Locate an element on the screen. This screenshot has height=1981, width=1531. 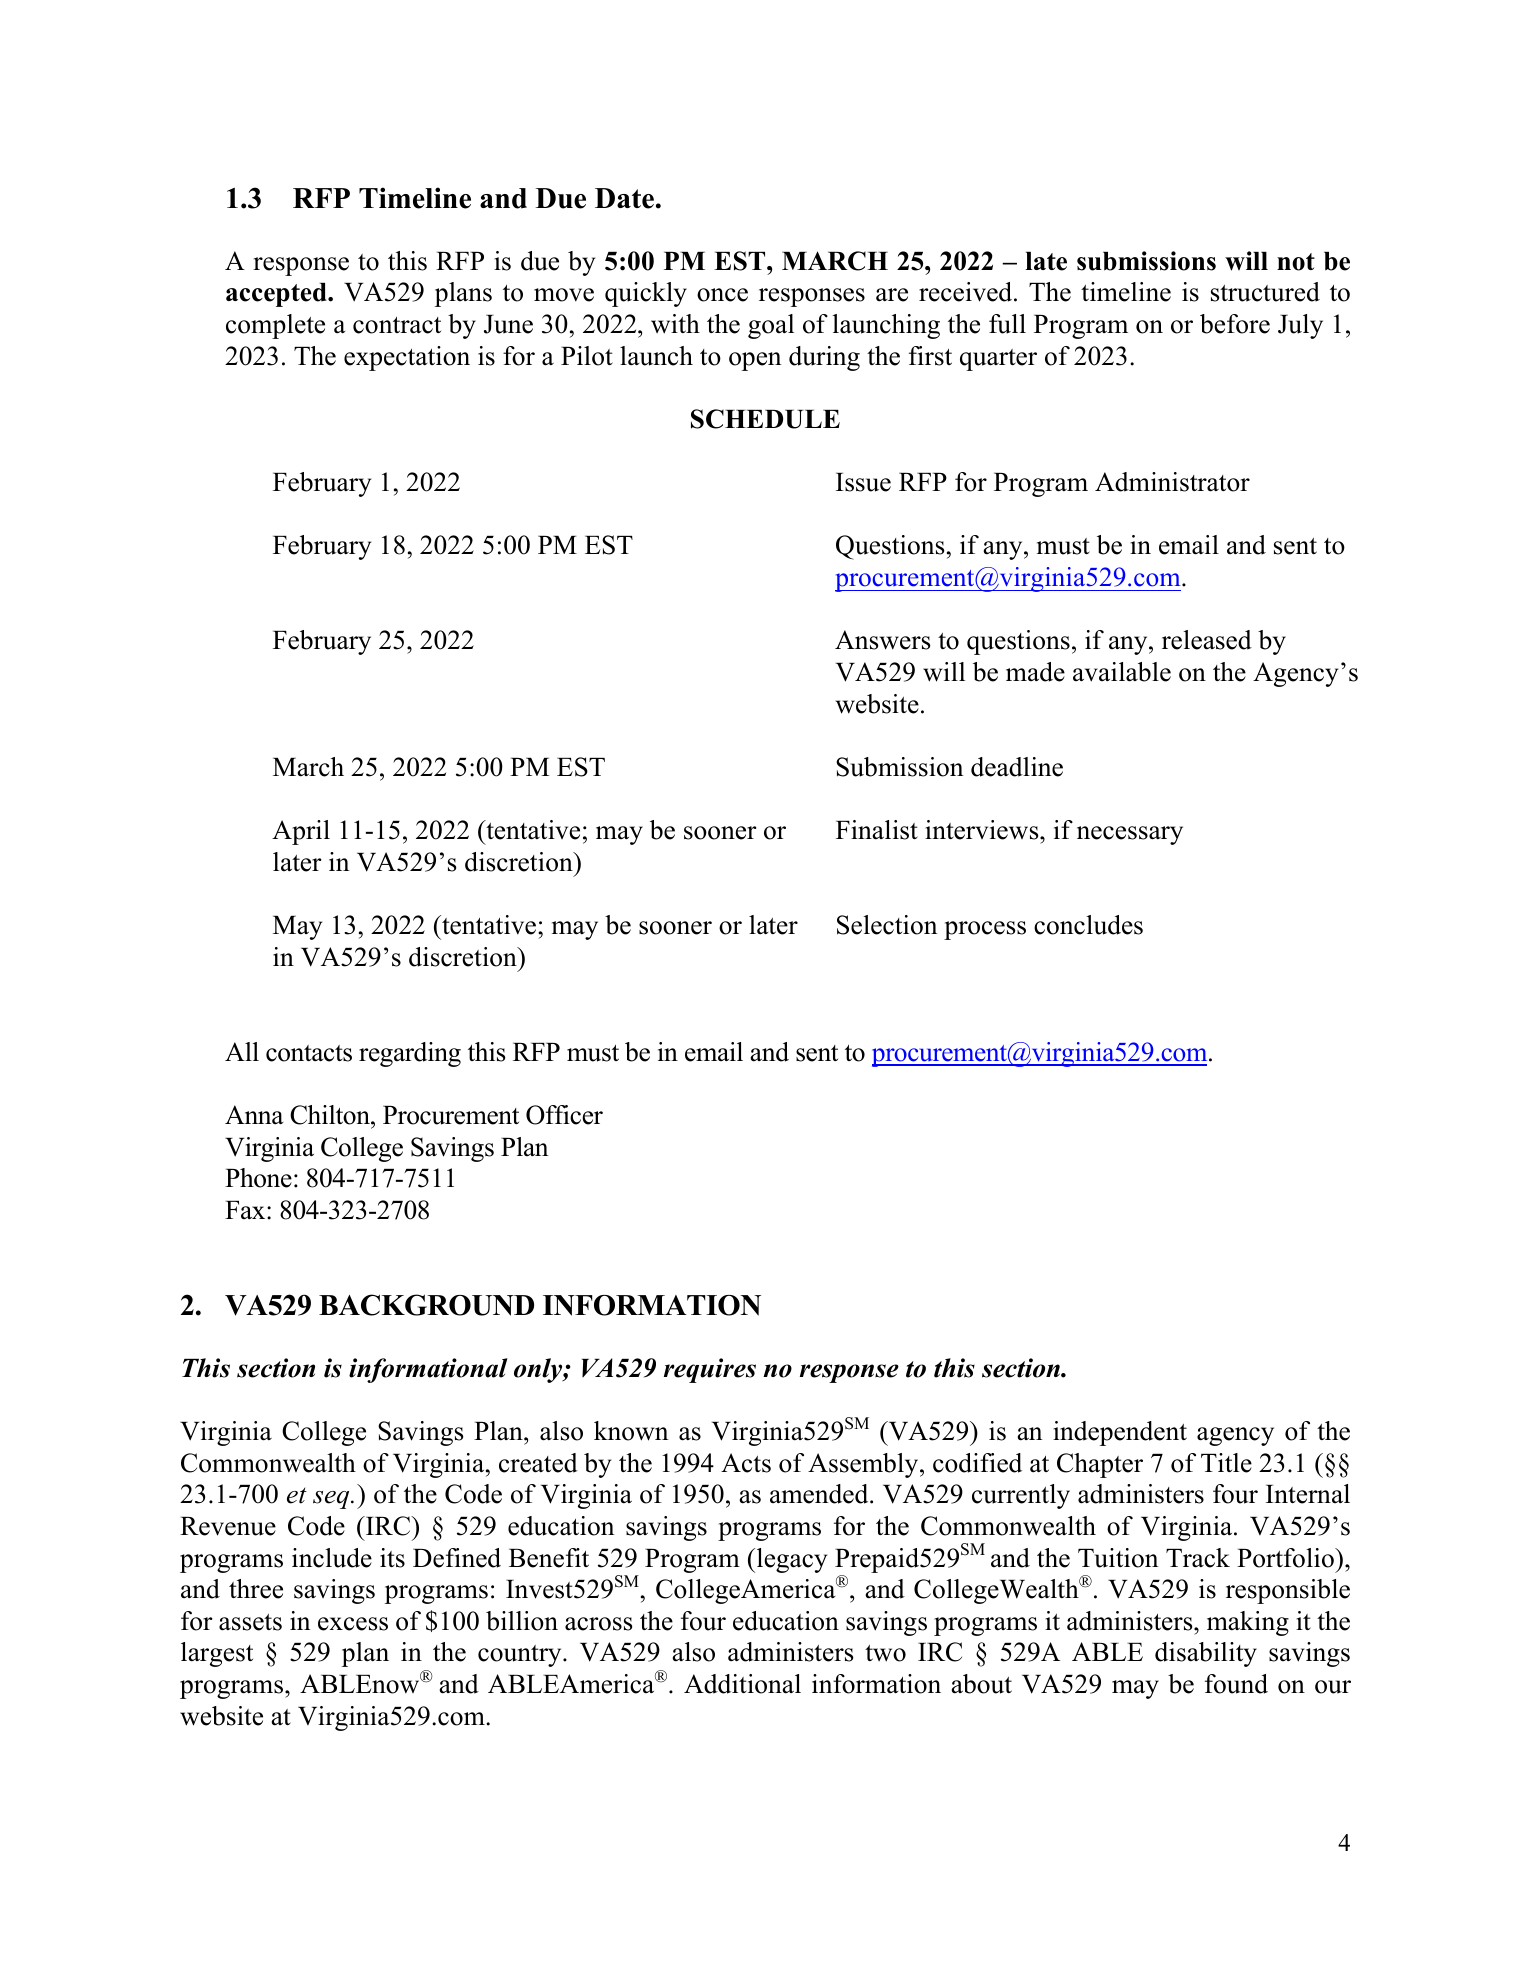
accepted is located at coordinates (277, 295).
